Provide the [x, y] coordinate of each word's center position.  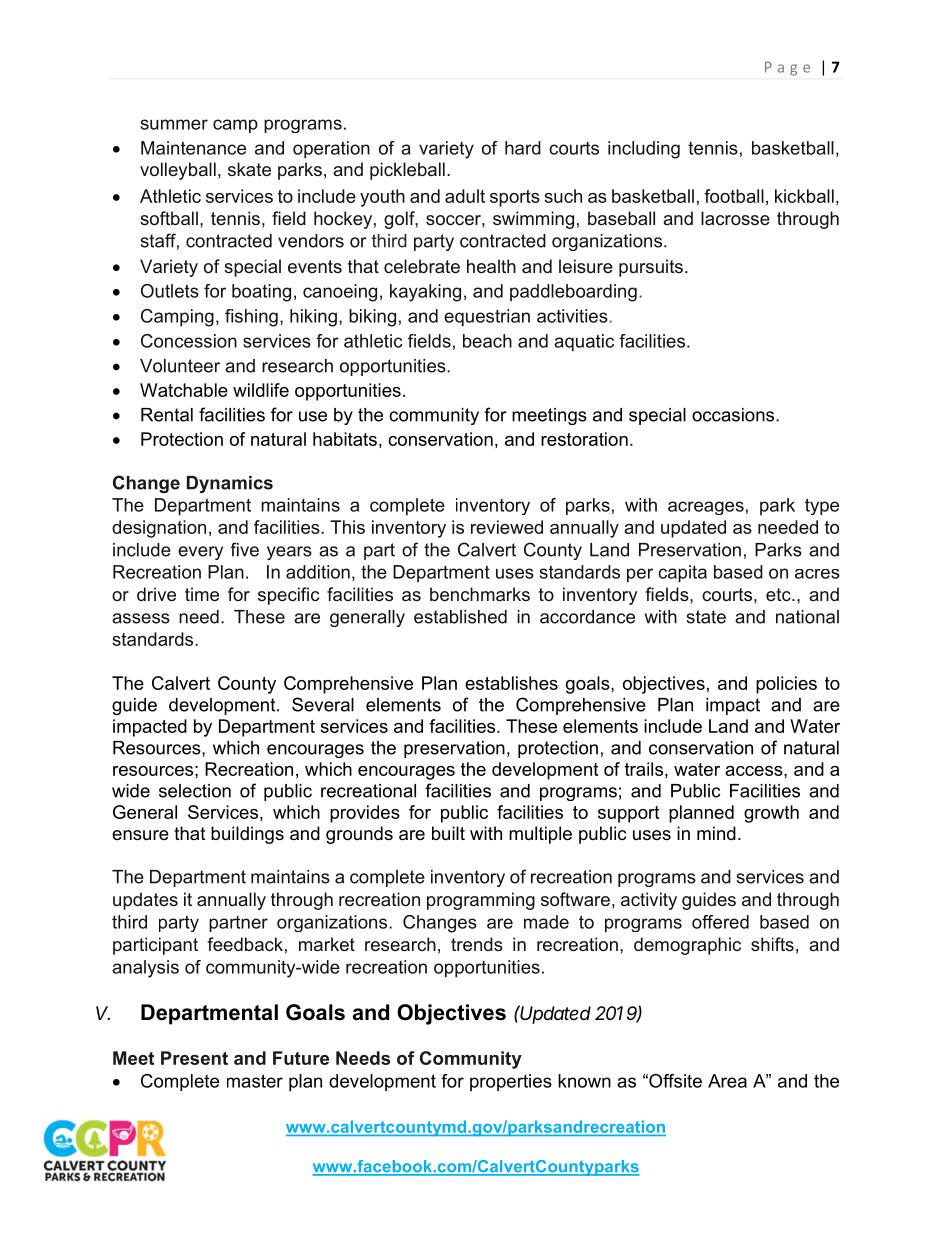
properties [511, 1082]
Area [727, 1081]
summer [174, 124]
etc [779, 594]
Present [194, 1058]
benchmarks [480, 594]
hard [523, 148]
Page [787, 69]
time [202, 594]
